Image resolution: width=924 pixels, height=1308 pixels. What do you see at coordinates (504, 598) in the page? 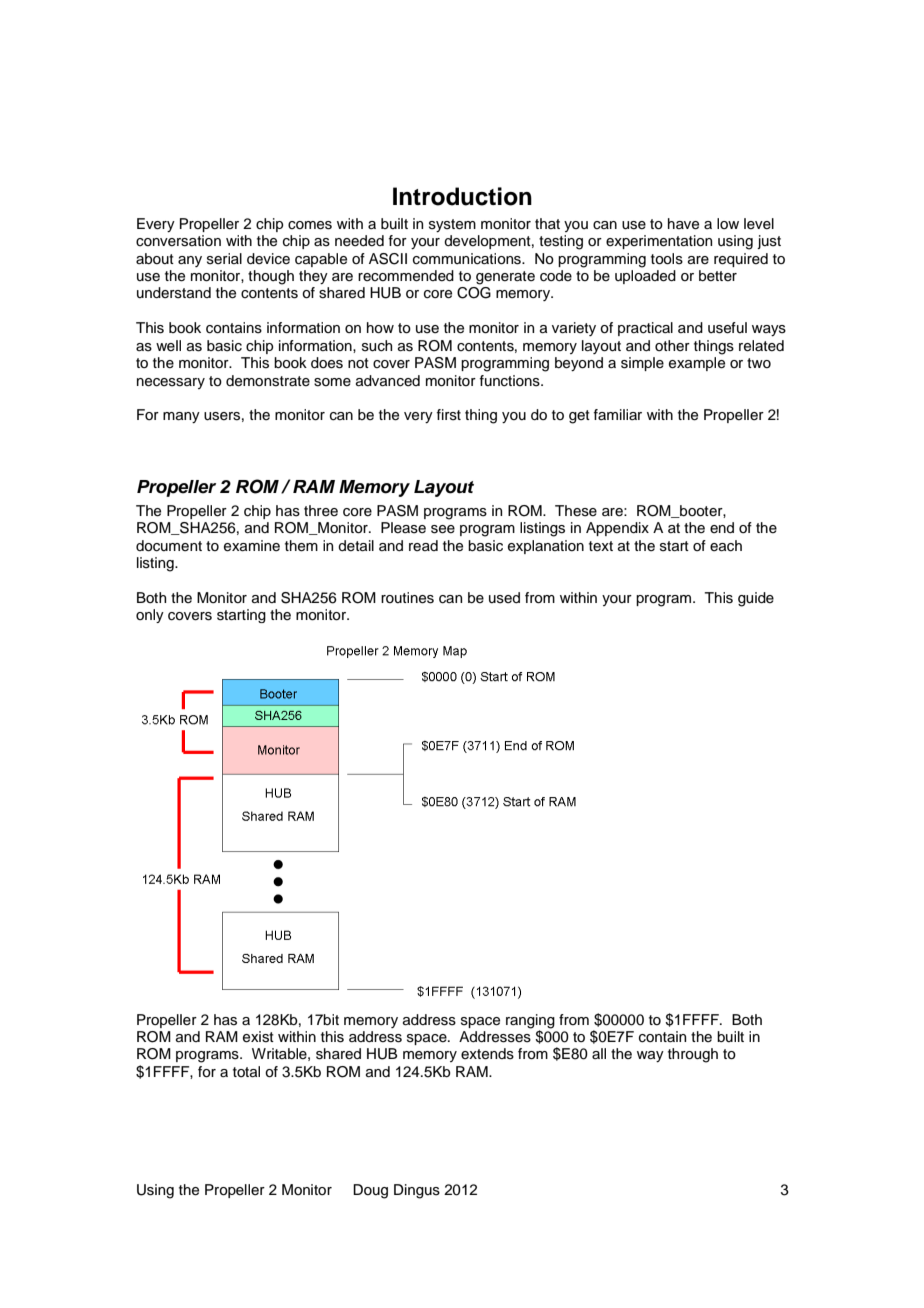
I see `used` at bounding box center [504, 598].
